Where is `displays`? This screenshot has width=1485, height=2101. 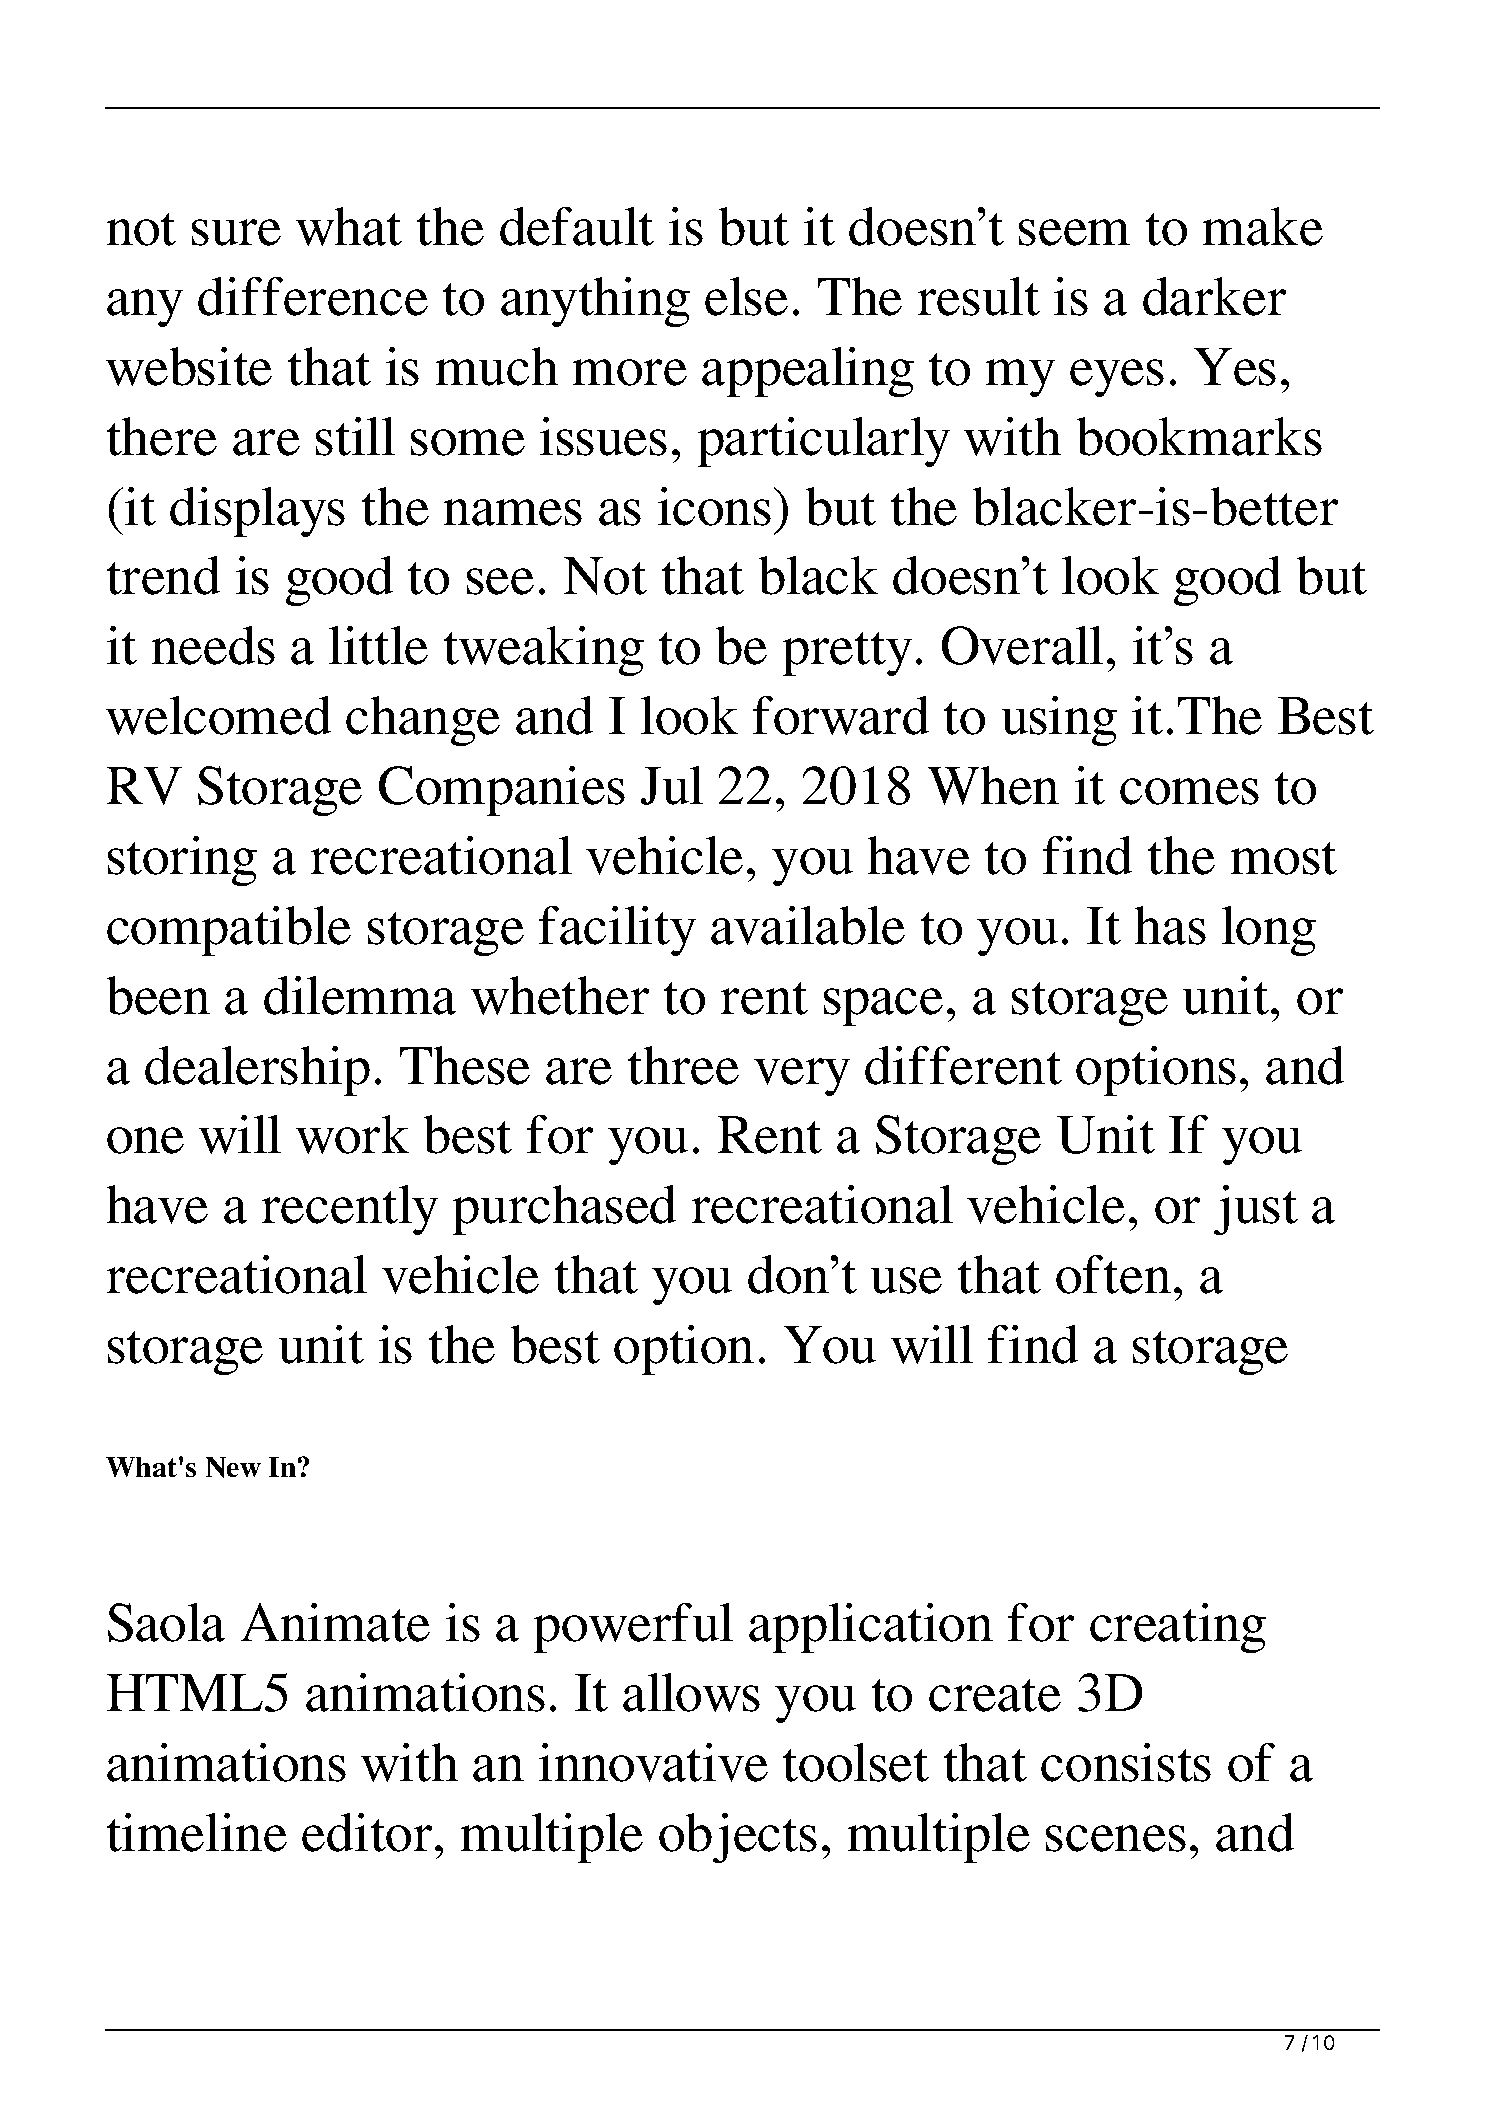 displays is located at coordinates (257, 512).
